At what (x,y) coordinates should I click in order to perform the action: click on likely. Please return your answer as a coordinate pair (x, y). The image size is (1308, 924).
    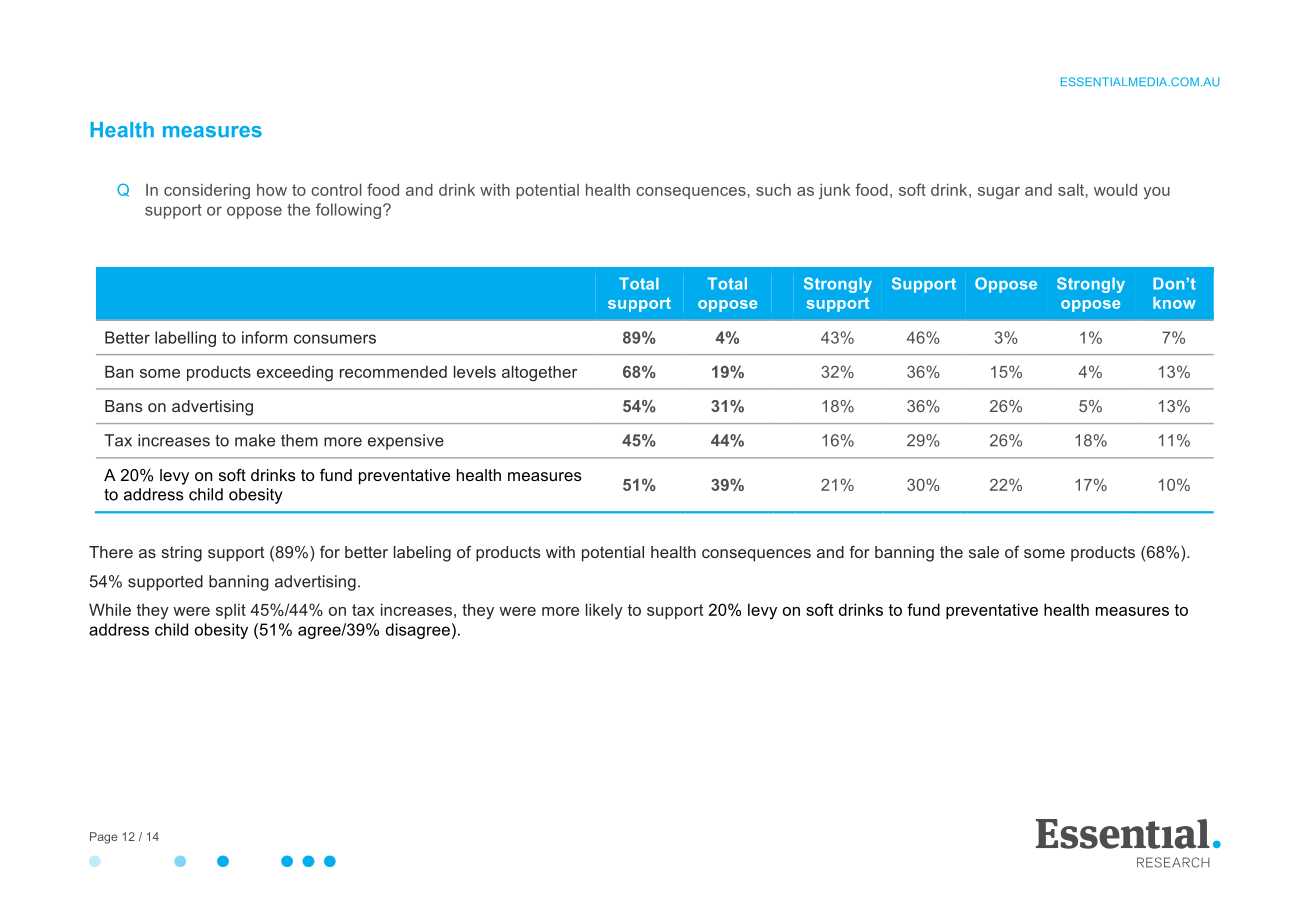
    Looking at the image, I should click on (604, 611).
